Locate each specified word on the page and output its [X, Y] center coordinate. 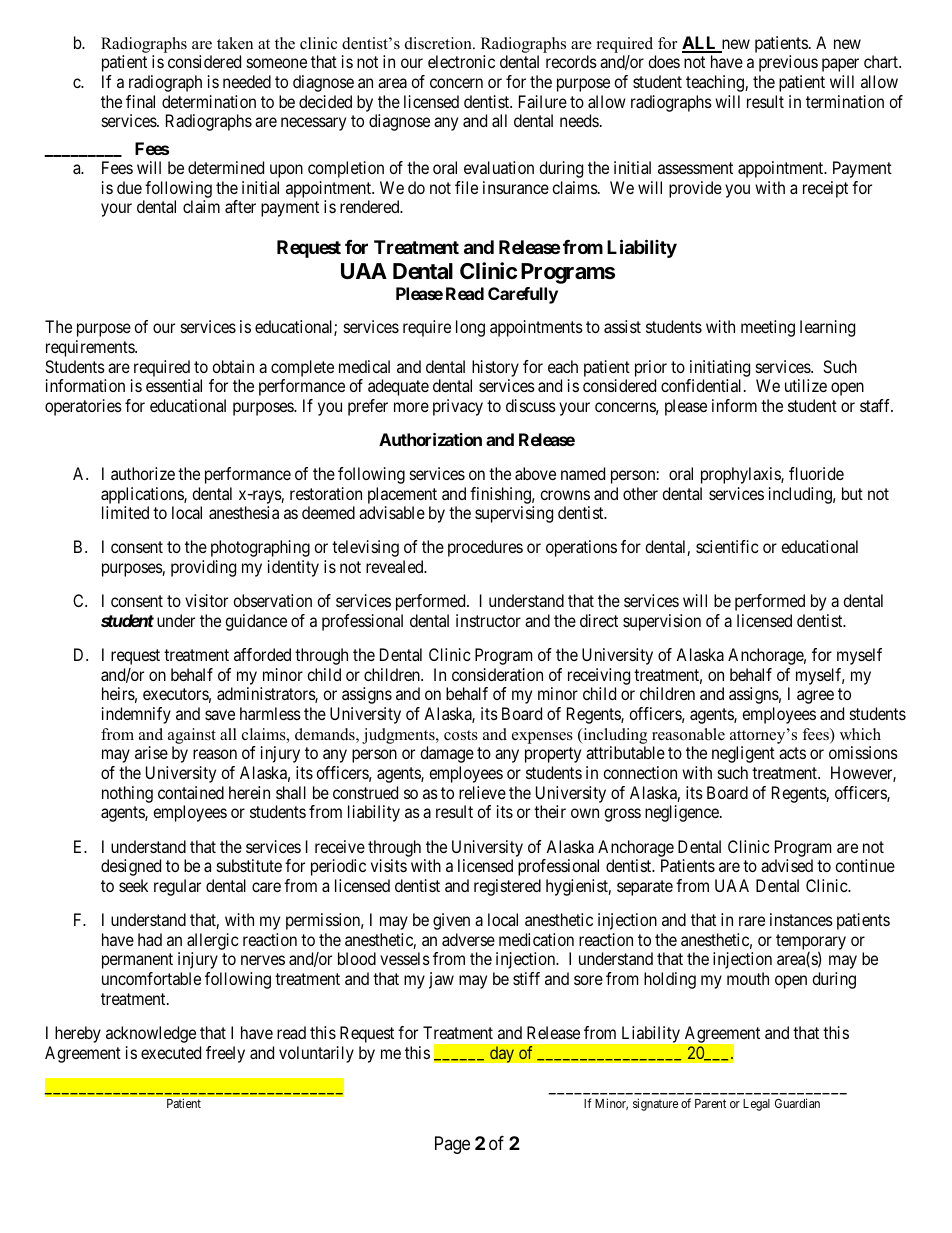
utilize [806, 385]
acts [792, 753]
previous [788, 63]
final [140, 101]
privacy [458, 407]
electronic [461, 61]
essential [174, 385]
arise [151, 752]
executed [171, 1052]
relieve [482, 792]
